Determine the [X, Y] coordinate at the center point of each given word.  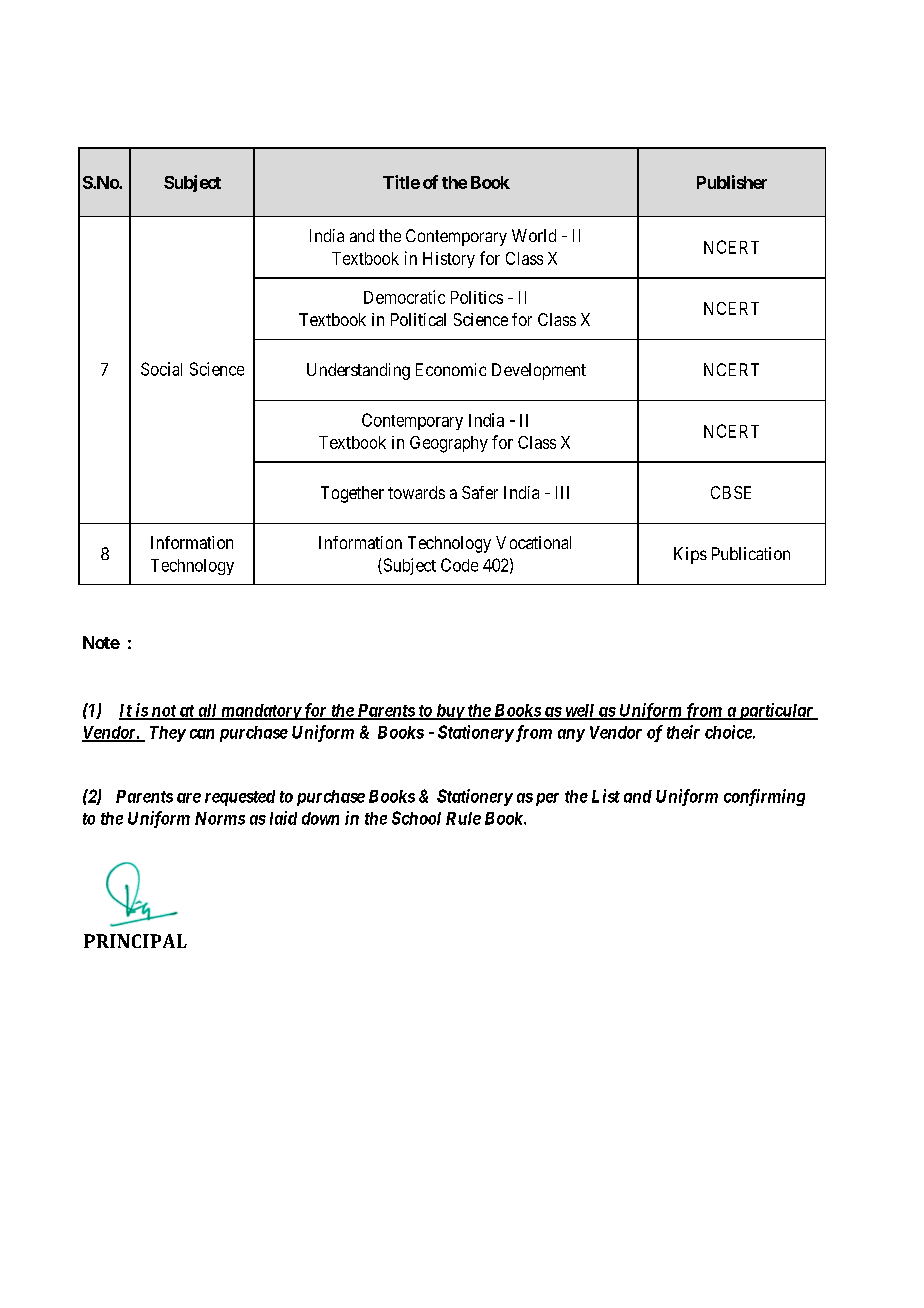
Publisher [732, 182]
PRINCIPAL [135, 941]
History [449, 260]
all [207, 711]
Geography [449, 444]
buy [449, 712]
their [683, 732]
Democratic [404, 297]
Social [161, 369]
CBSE [731, 492]
